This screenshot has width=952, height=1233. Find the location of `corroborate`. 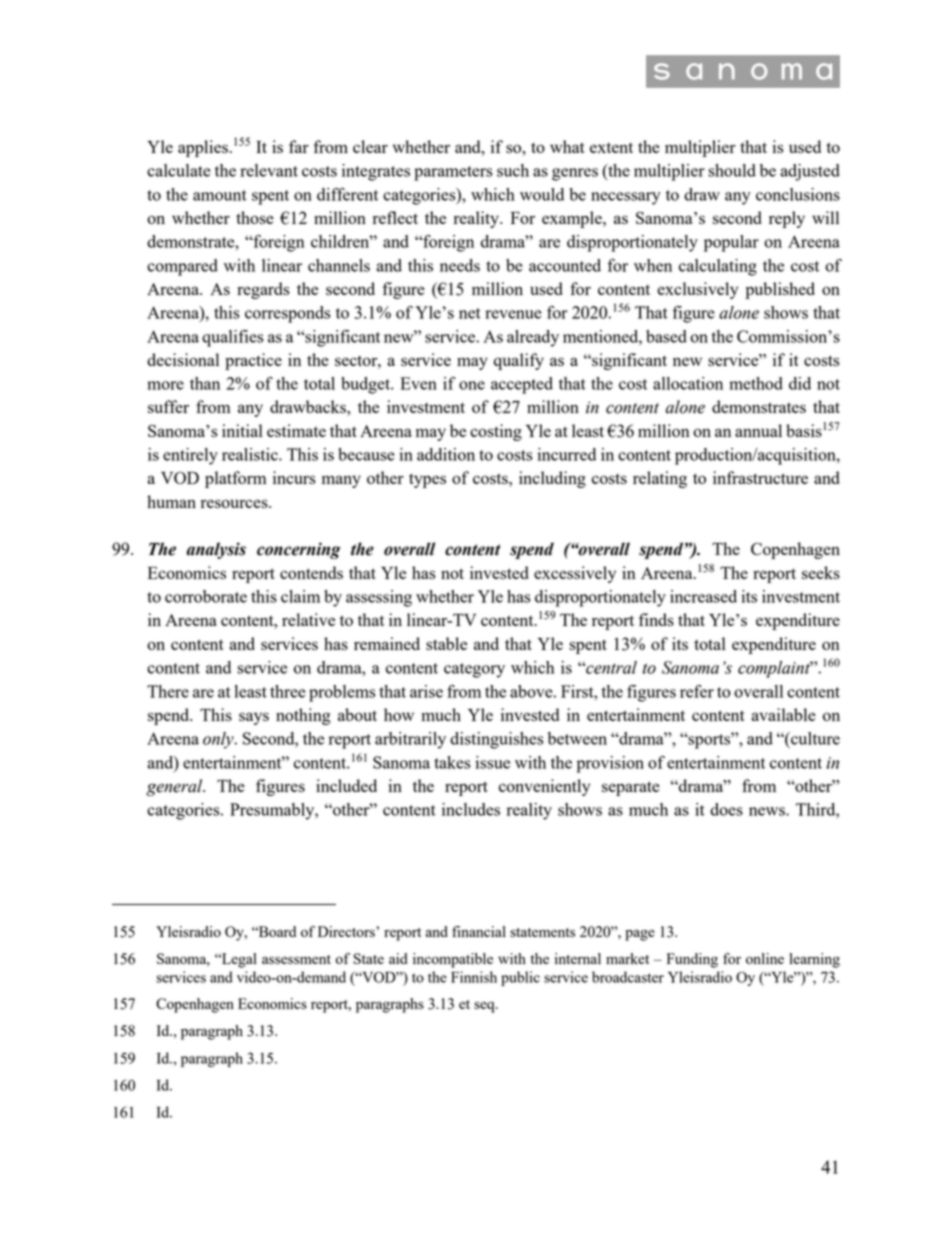

corroborate is located at coordinates (206, 596).
